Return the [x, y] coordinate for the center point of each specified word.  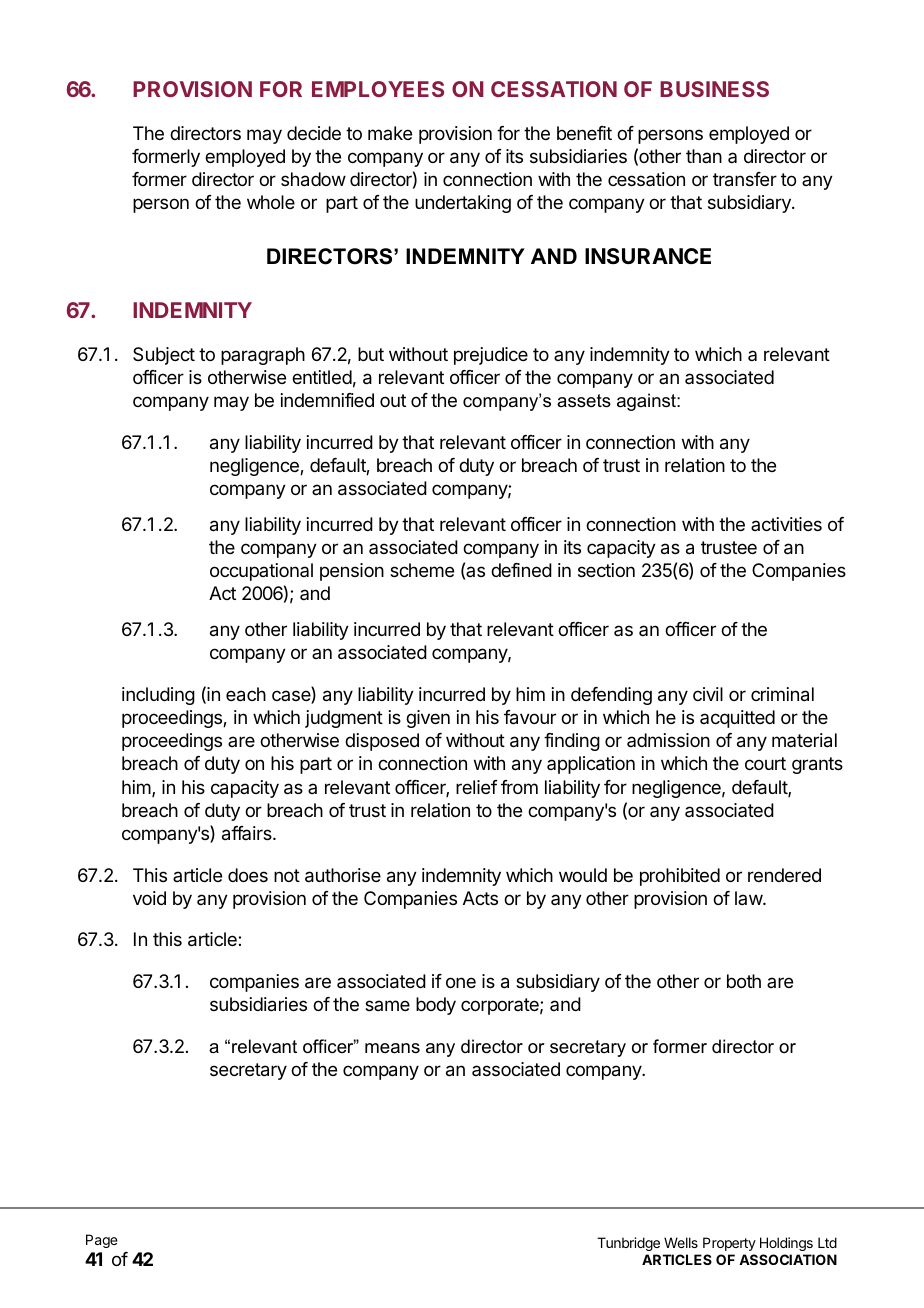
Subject [164, 356]
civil [708, 694]
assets [584, 401]
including [158, 696]
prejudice [491, 356]
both [744, 981]
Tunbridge [628, 1244]
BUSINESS [714, 89]
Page [102, 1241]
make [390, 133]
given [428, 719]
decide [314, 133]
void [149, 898]
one [461, 982]
